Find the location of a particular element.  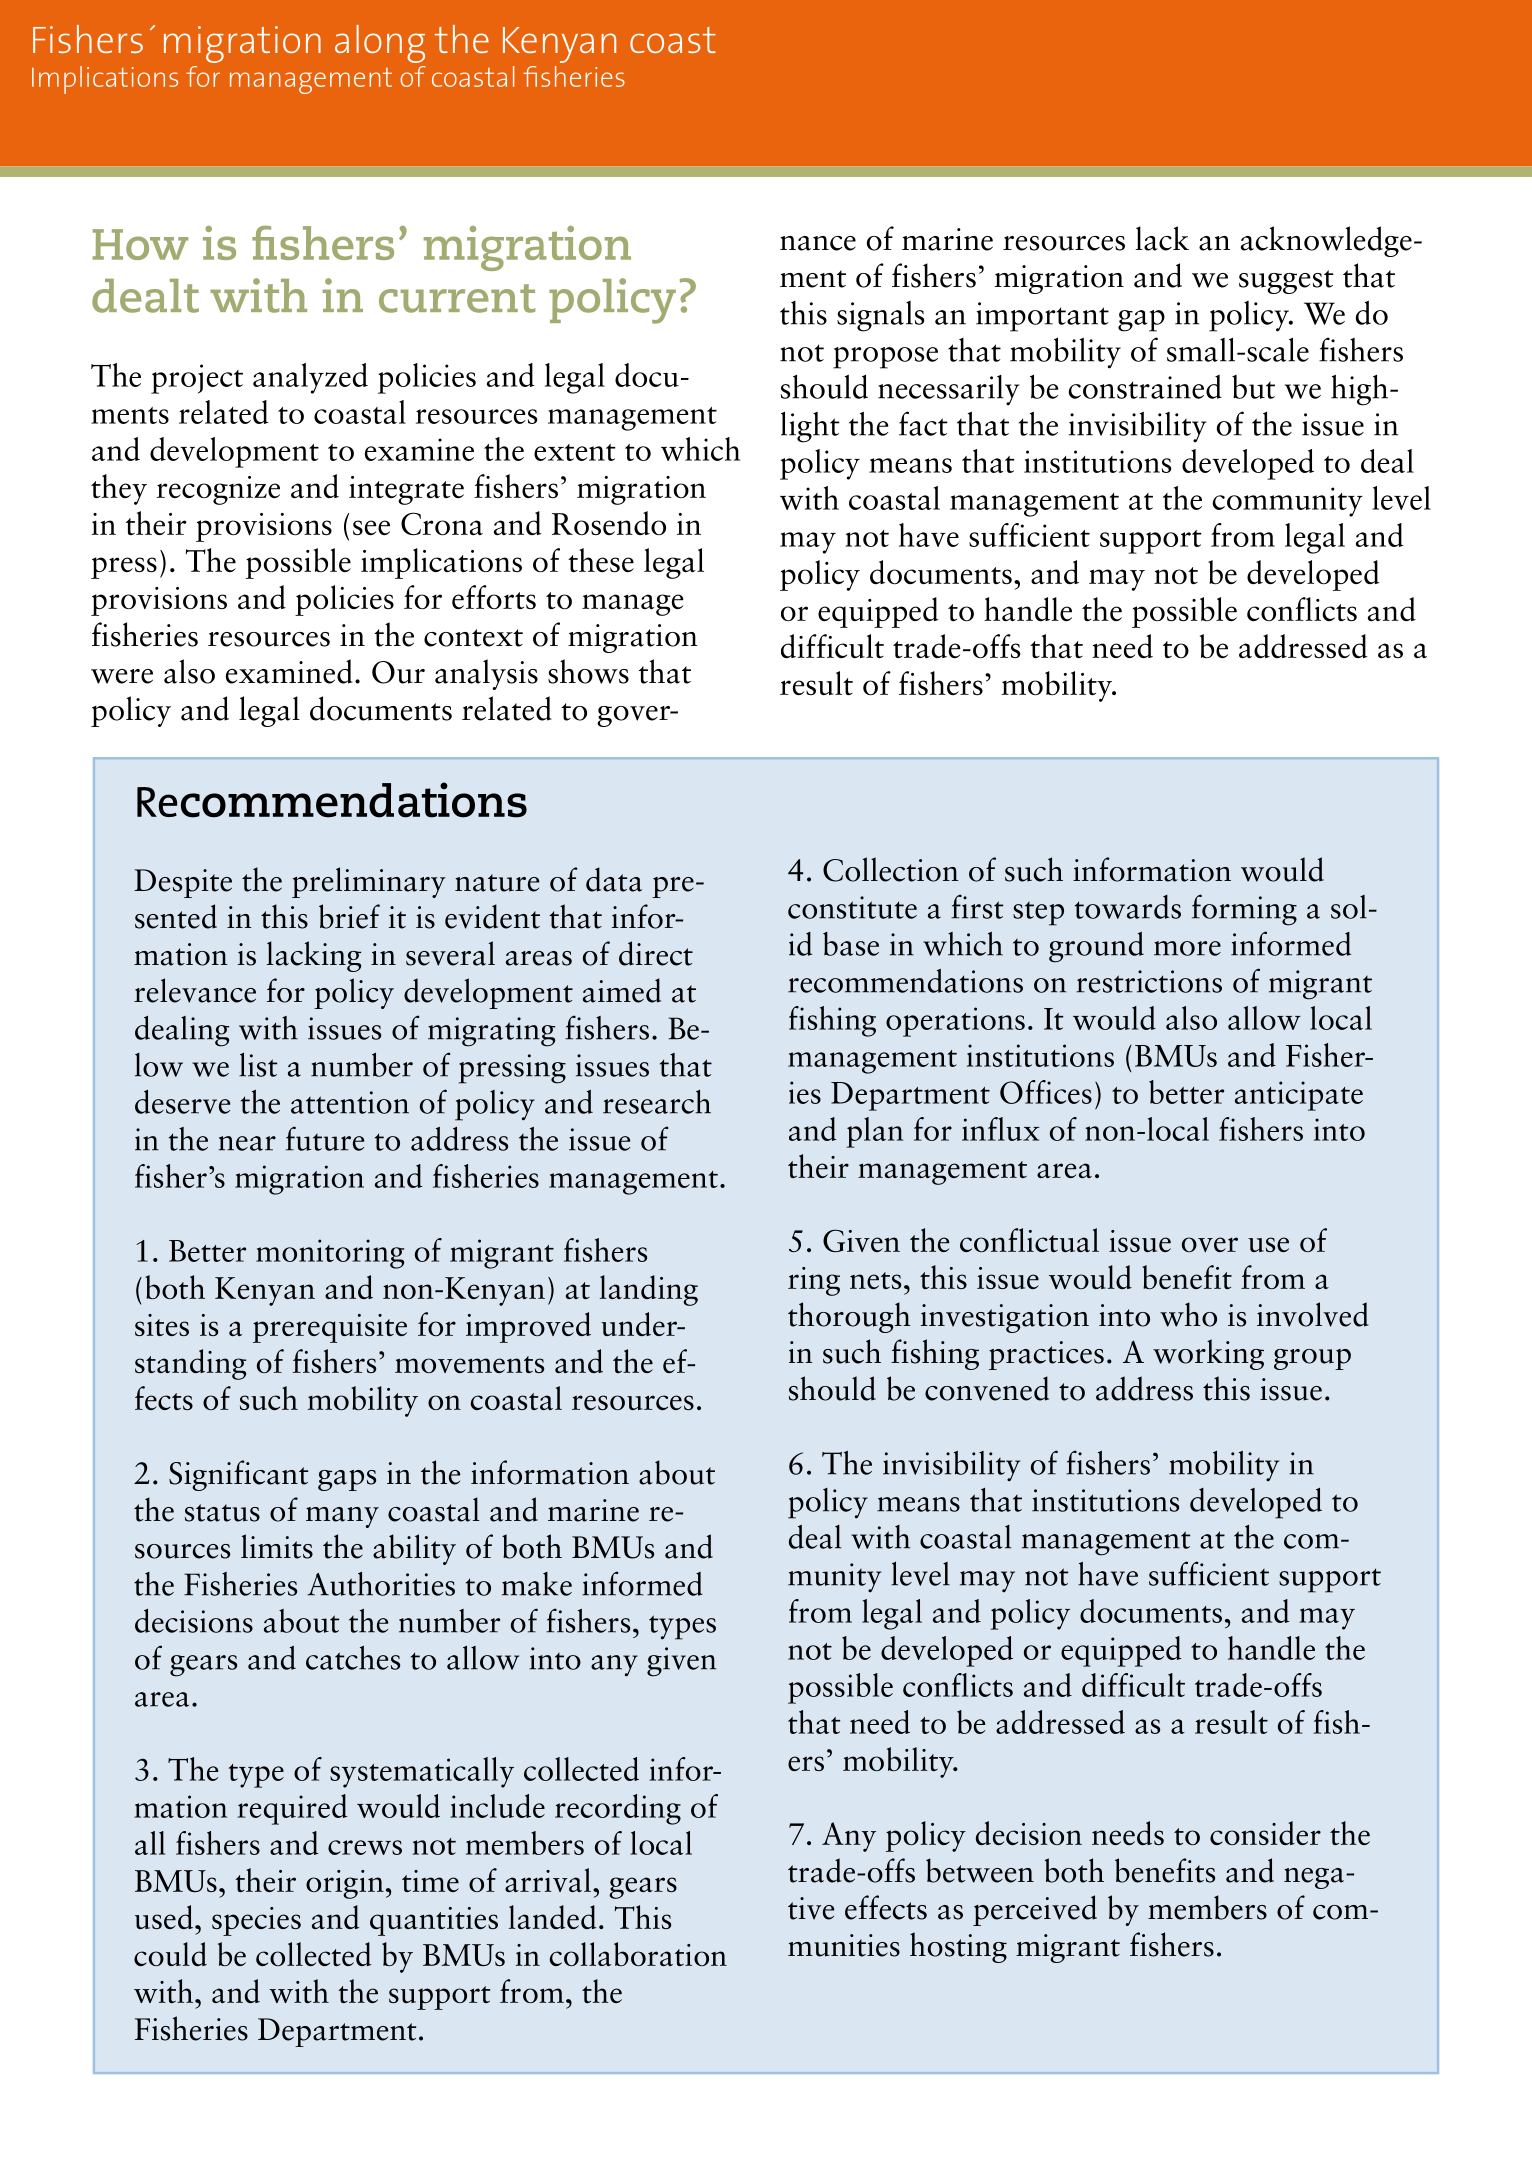

suggest is located at coordinates (1286, 282).
